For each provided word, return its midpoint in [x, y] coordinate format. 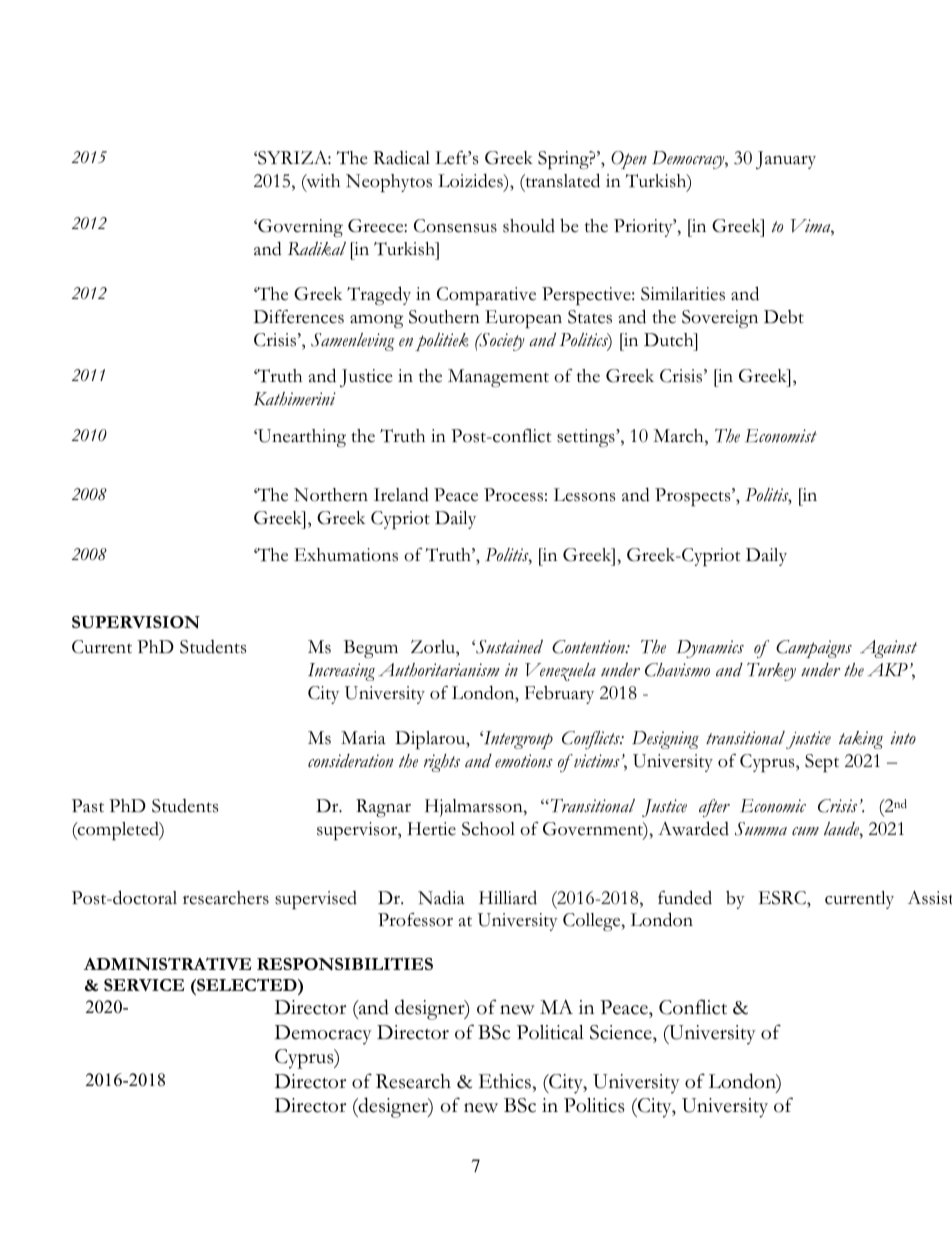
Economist [781, 436]
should [529, 226]
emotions [524, 761]
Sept [822, 763]
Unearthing [301, 438]
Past [88, 806]
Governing [299, 228]
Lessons [584, 495]
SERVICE [144, 985]
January [786, 160]
